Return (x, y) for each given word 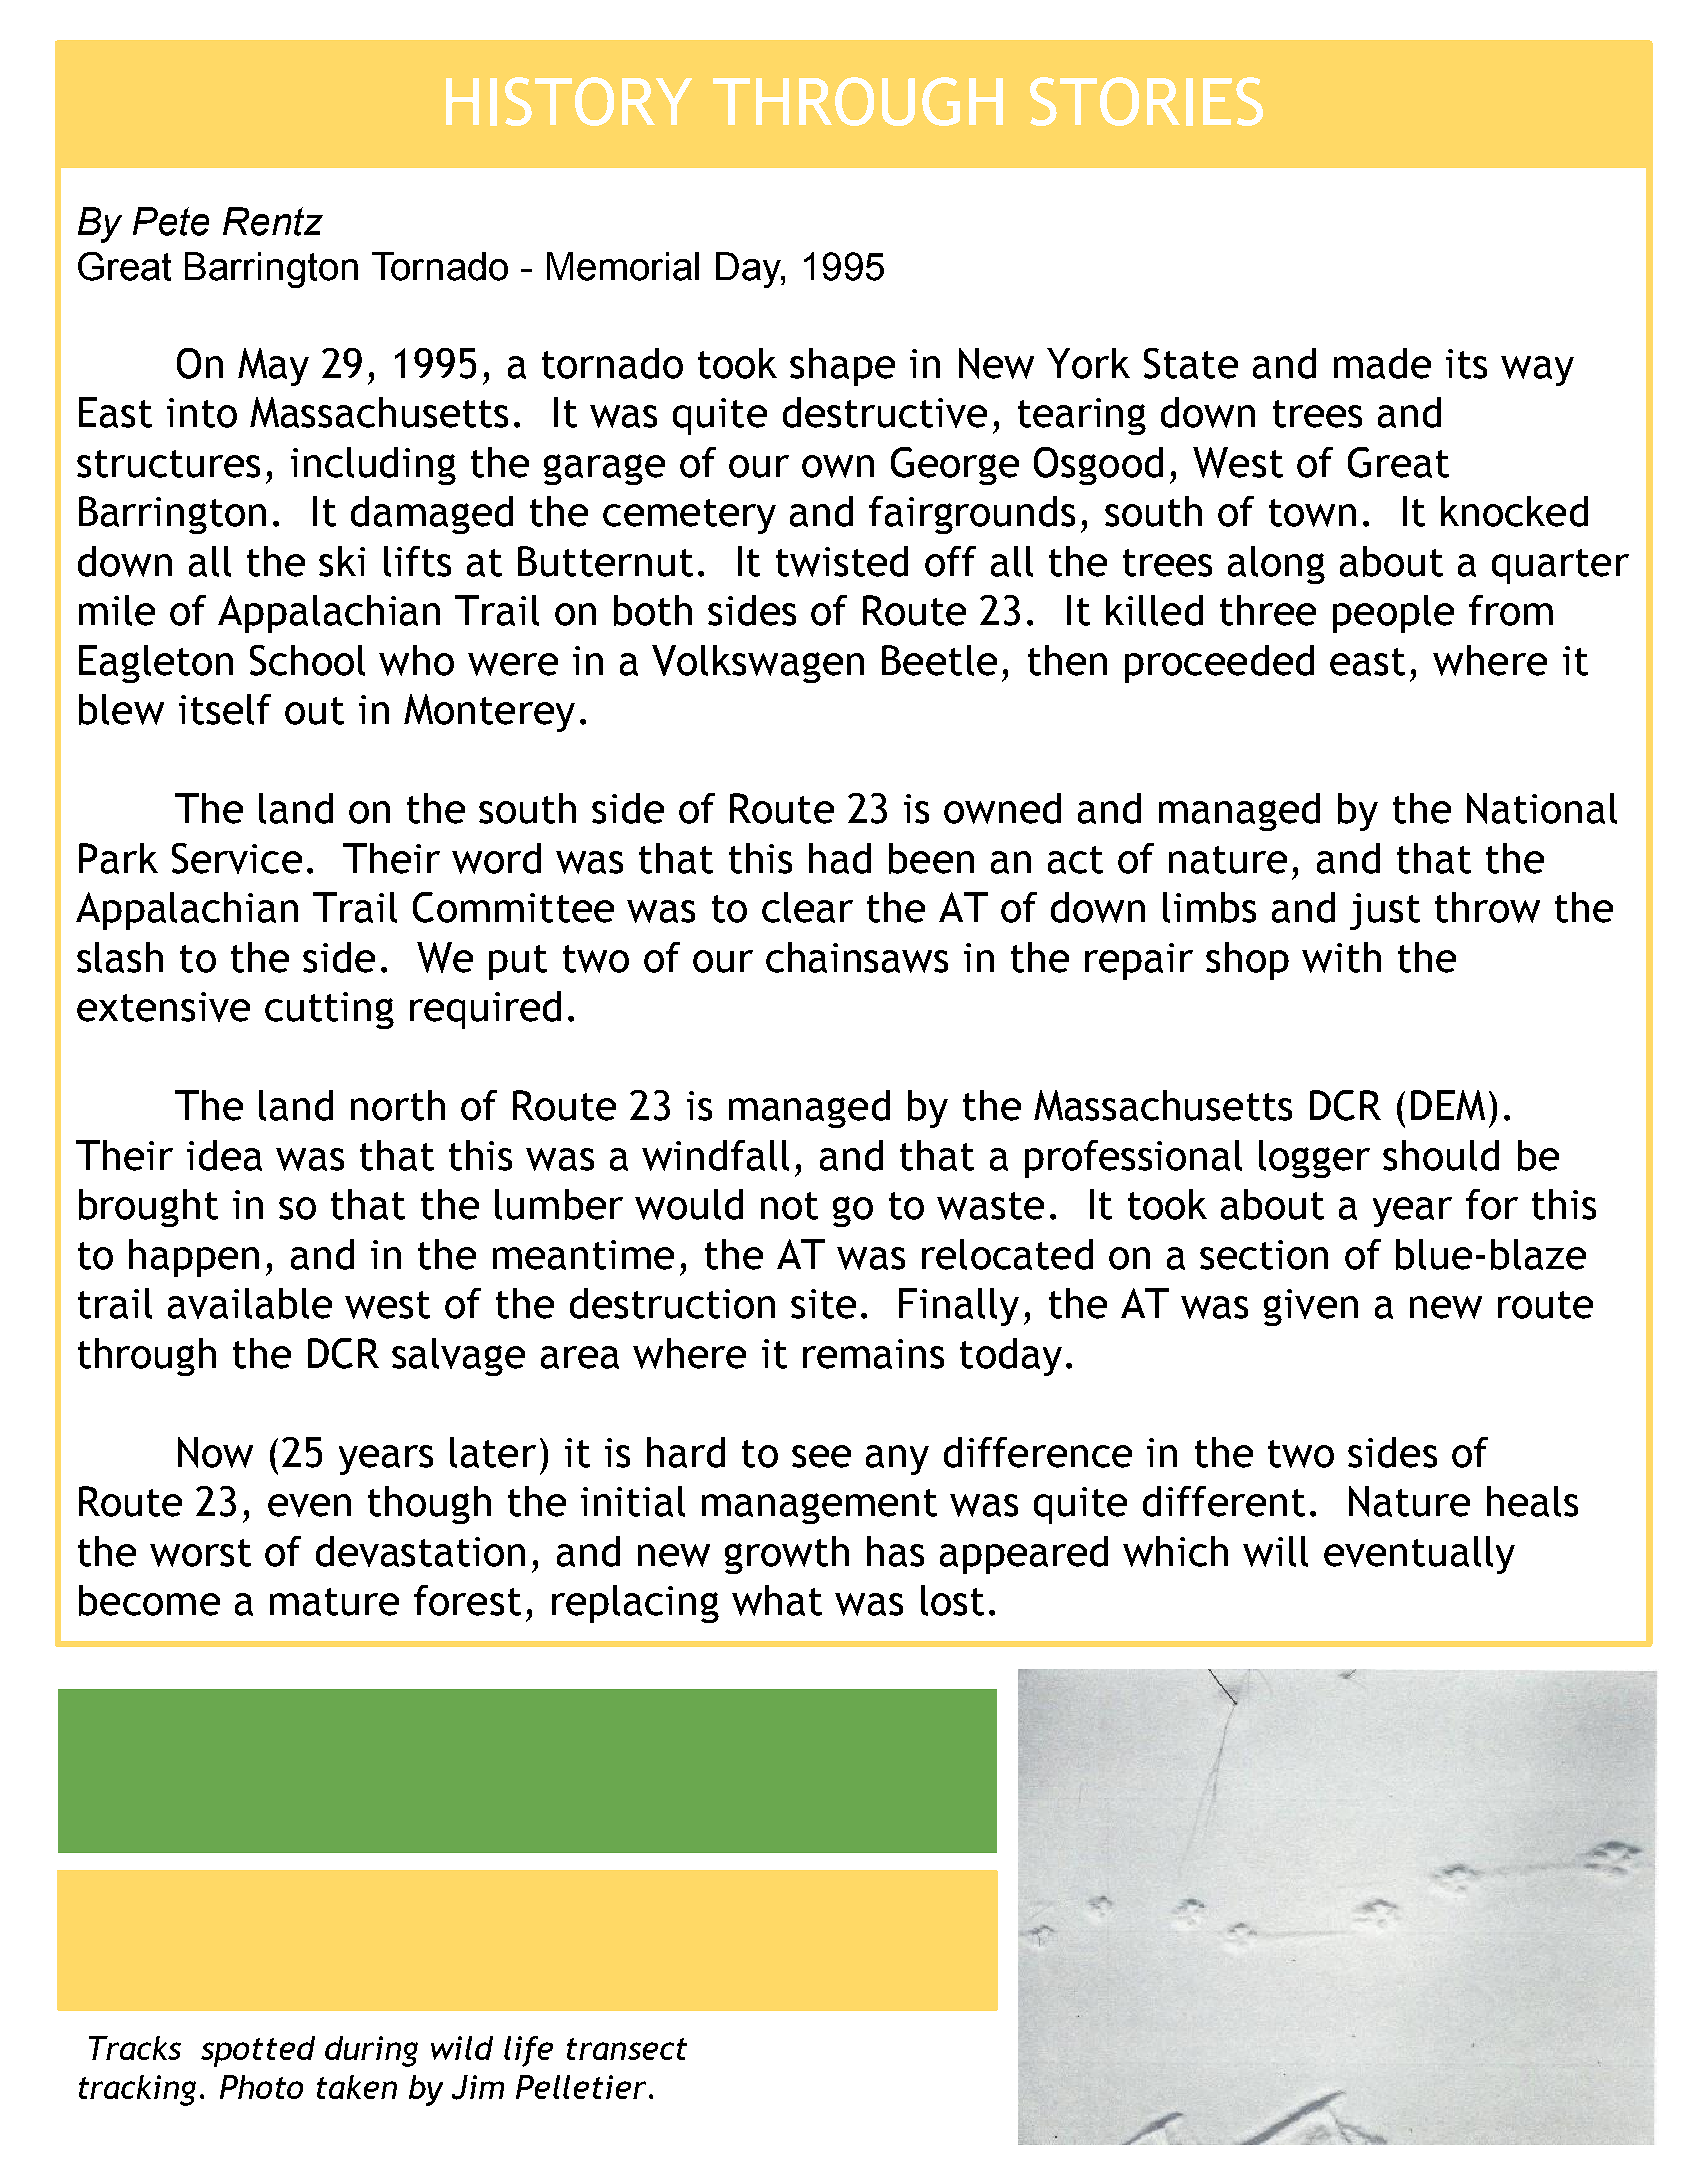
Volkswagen (758, 664)
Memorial (623, 266)
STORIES (1146, 101)
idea (224, 1155)
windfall (715, 1155)
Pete (171, 221)
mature (334, 1602)
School (307, 660)
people (1393, 614)
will (1275, 1551)
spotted (258, 2051)
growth (787, 1555)
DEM (1448, 1105)
